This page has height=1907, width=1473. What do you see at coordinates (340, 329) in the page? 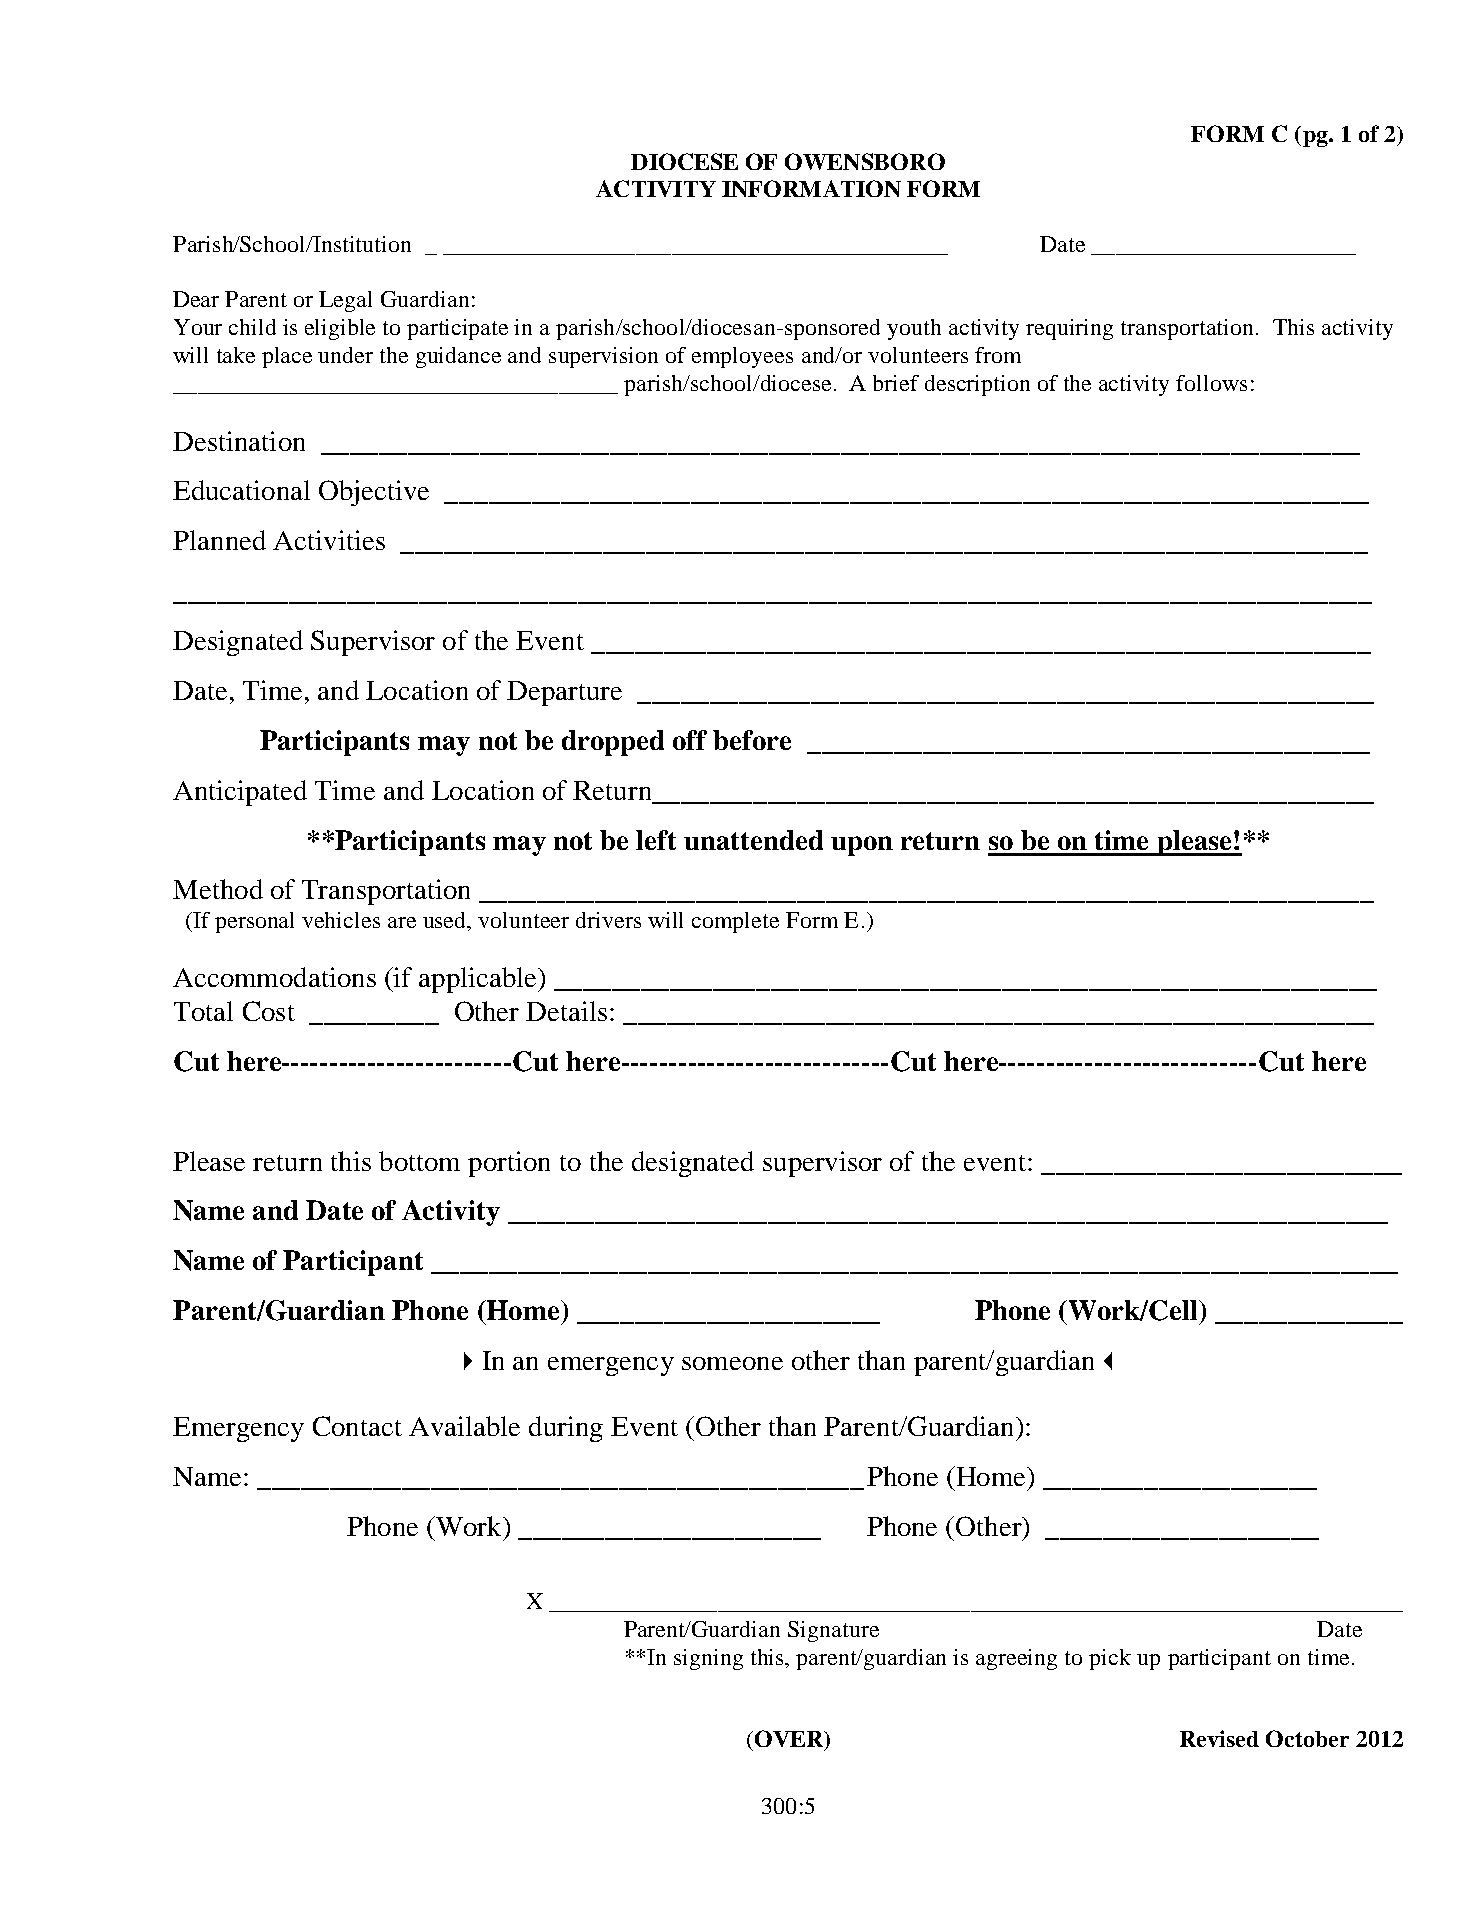
I see `eligible` at bounding box center [340, 329].
